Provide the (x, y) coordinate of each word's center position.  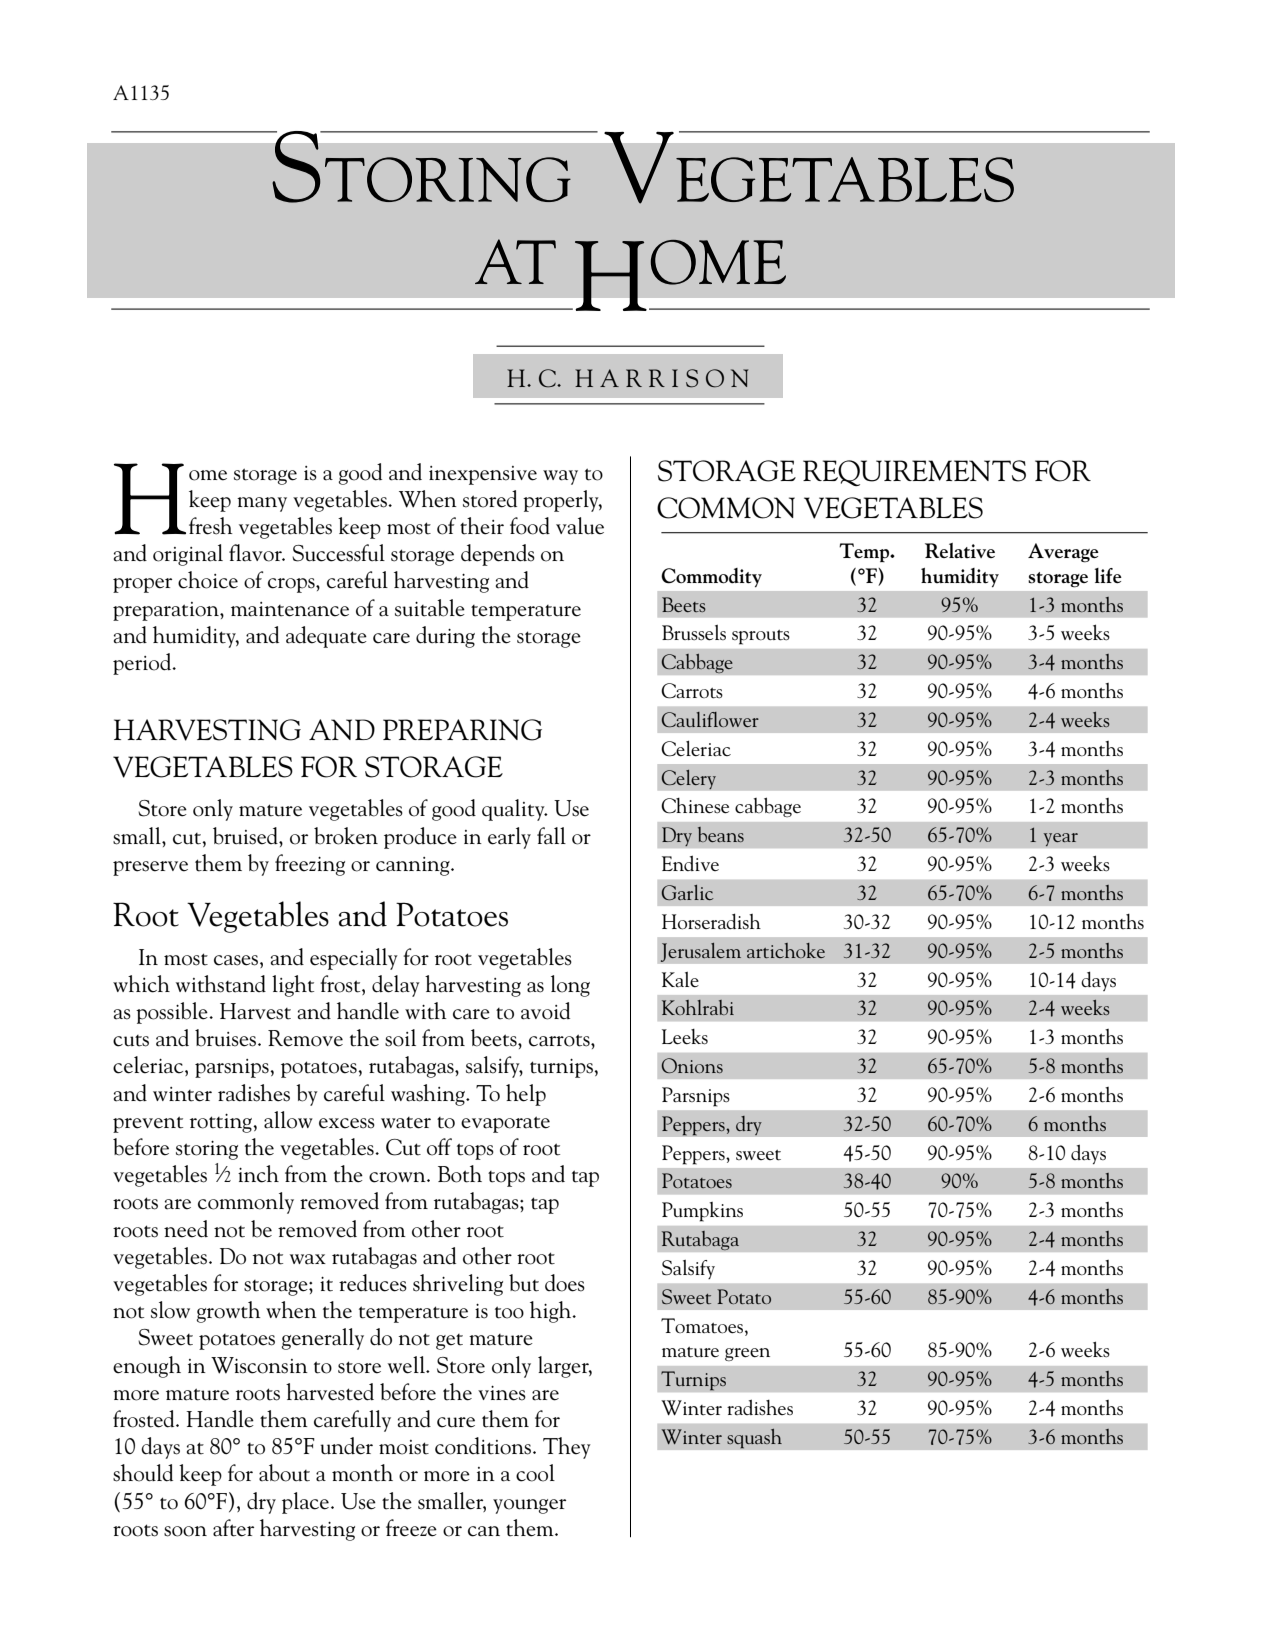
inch (258, 1174)
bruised (246, 836)
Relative (960, 550)
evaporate (505, 1124)
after (233, 1528)
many (262, 504)
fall (551, 836)
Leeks (685, 1037)
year (1060, 840)
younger (529, 1506)
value (580, 526)
